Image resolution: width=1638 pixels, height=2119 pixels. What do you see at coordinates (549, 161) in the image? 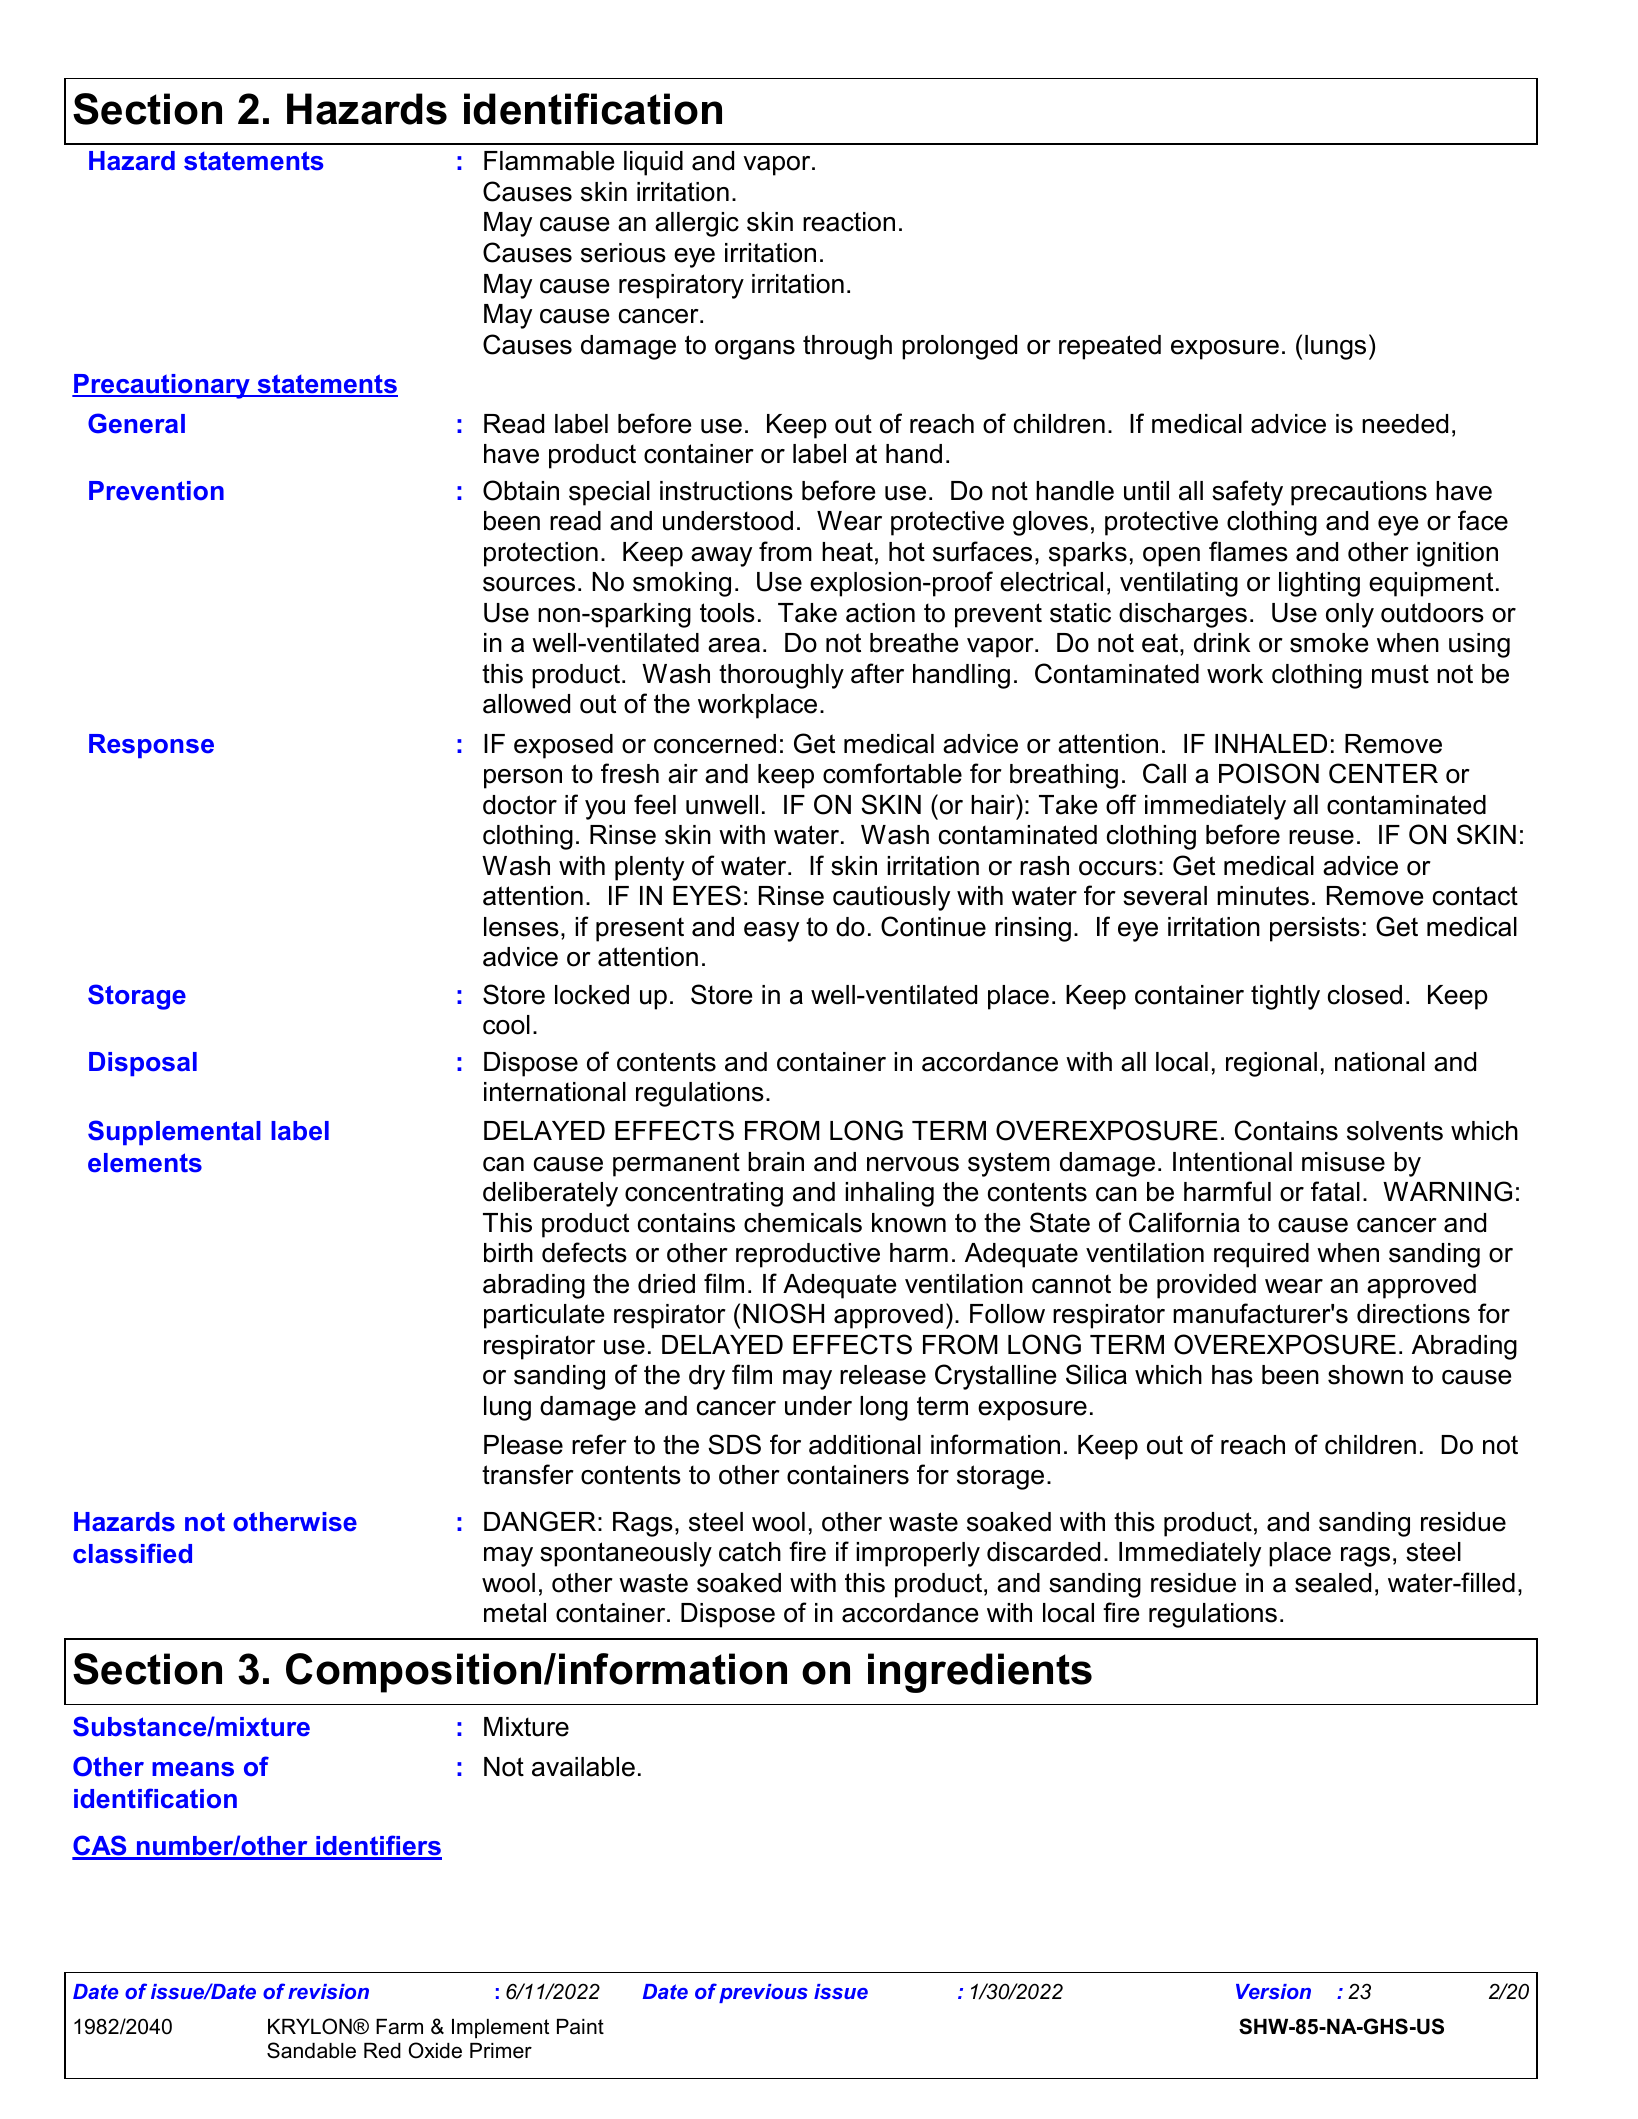
I see `Flammable` at bounding box center [549, 161].
